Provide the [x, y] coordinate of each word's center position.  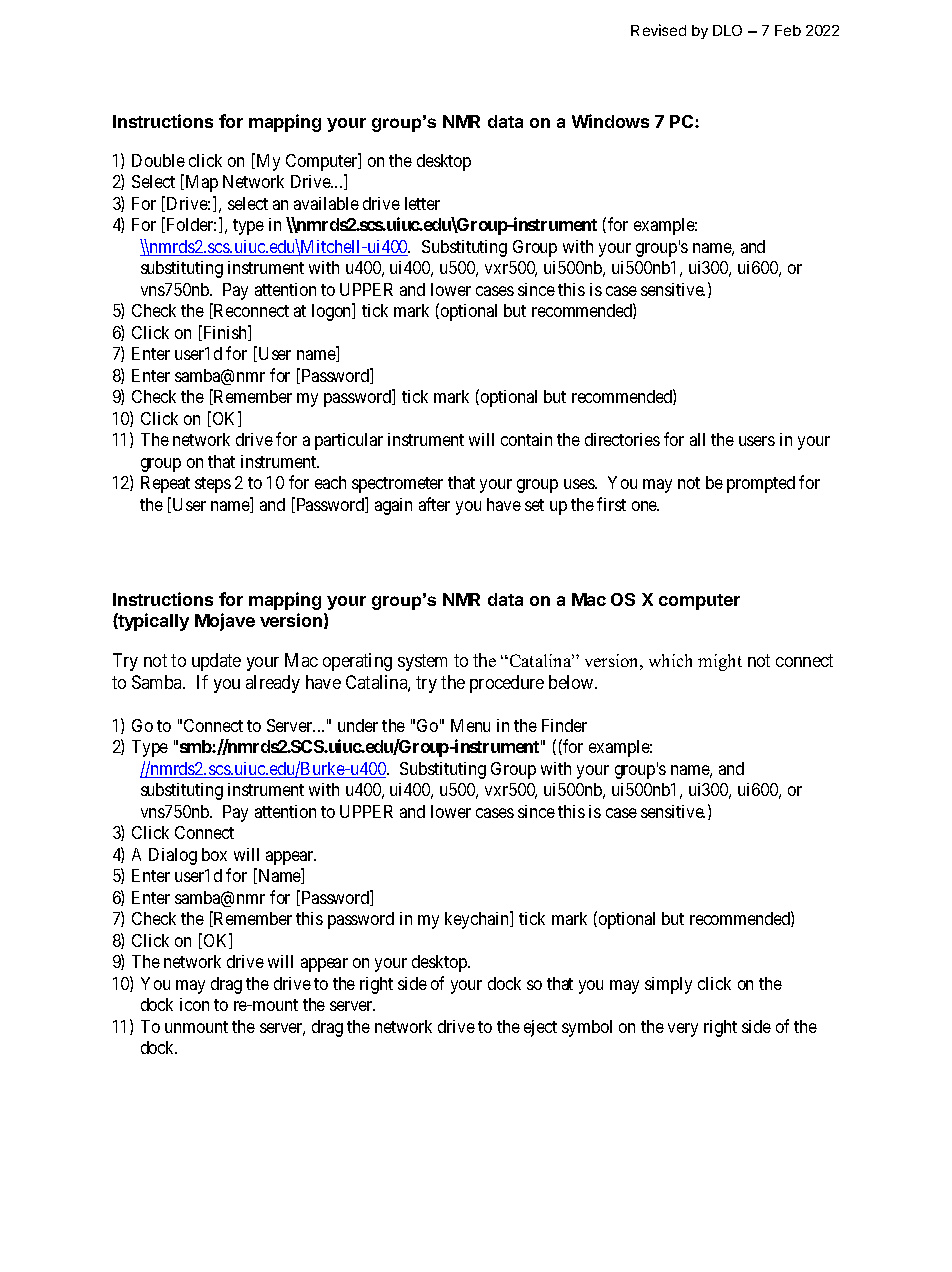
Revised [658, 30]
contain [526, 439]
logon [333, 312]
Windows [610, 121]
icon [194, 1004]
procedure [507, 684]
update [216, 662]
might [720, 662]
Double [158, 160]
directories [622, 439]
